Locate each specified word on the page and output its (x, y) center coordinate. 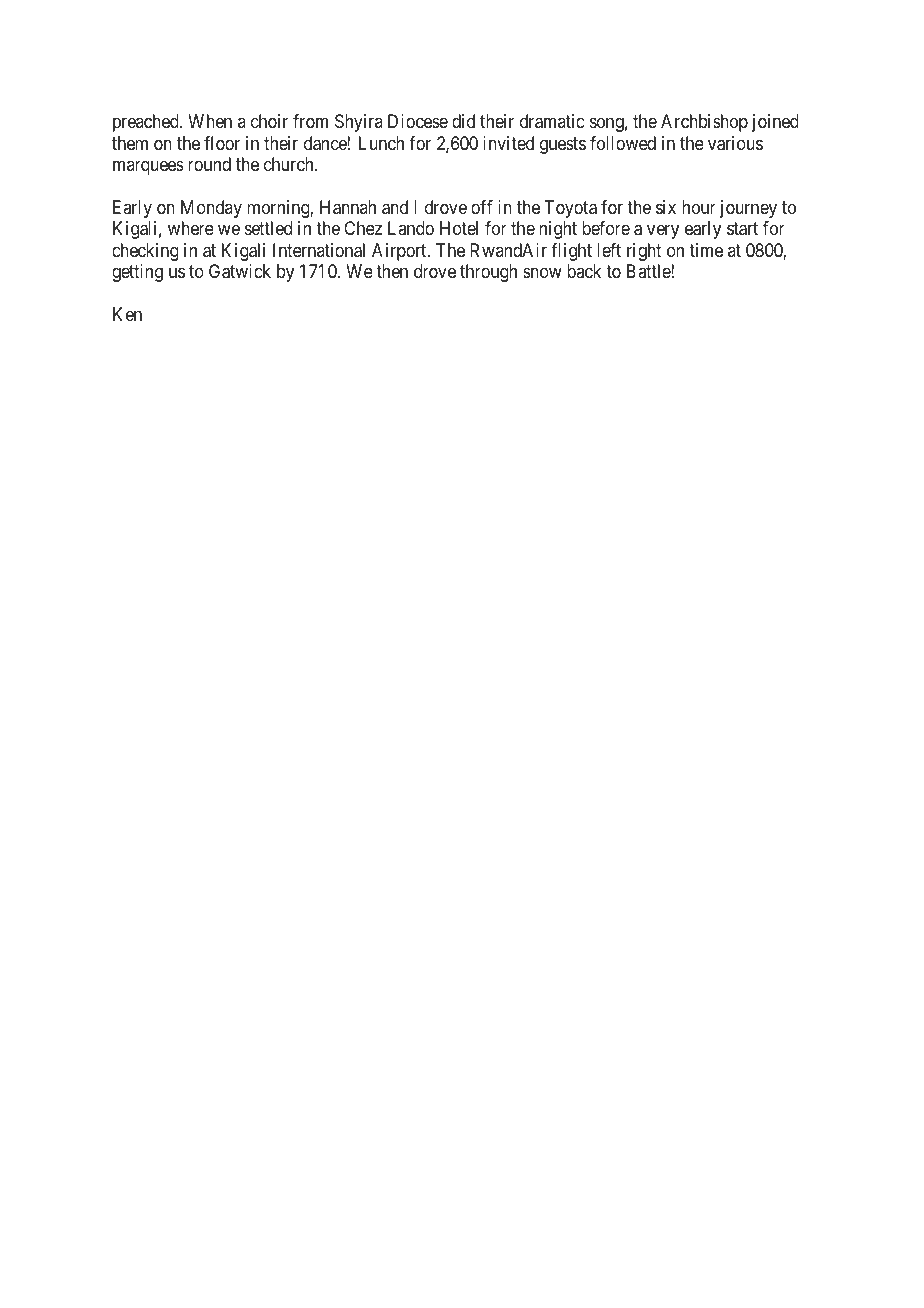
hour (699, 207)
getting (137, 273)
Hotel (459, 228)
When (210, 121)
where (191, 228)
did (463, 121)
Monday (211, 209)
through (488, 273)
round (209, 164)
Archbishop (704, 123)
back (584, 271)
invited (508, 143)
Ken (127, 314)
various (735, 143)
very (663, 232)
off (482, 207)
